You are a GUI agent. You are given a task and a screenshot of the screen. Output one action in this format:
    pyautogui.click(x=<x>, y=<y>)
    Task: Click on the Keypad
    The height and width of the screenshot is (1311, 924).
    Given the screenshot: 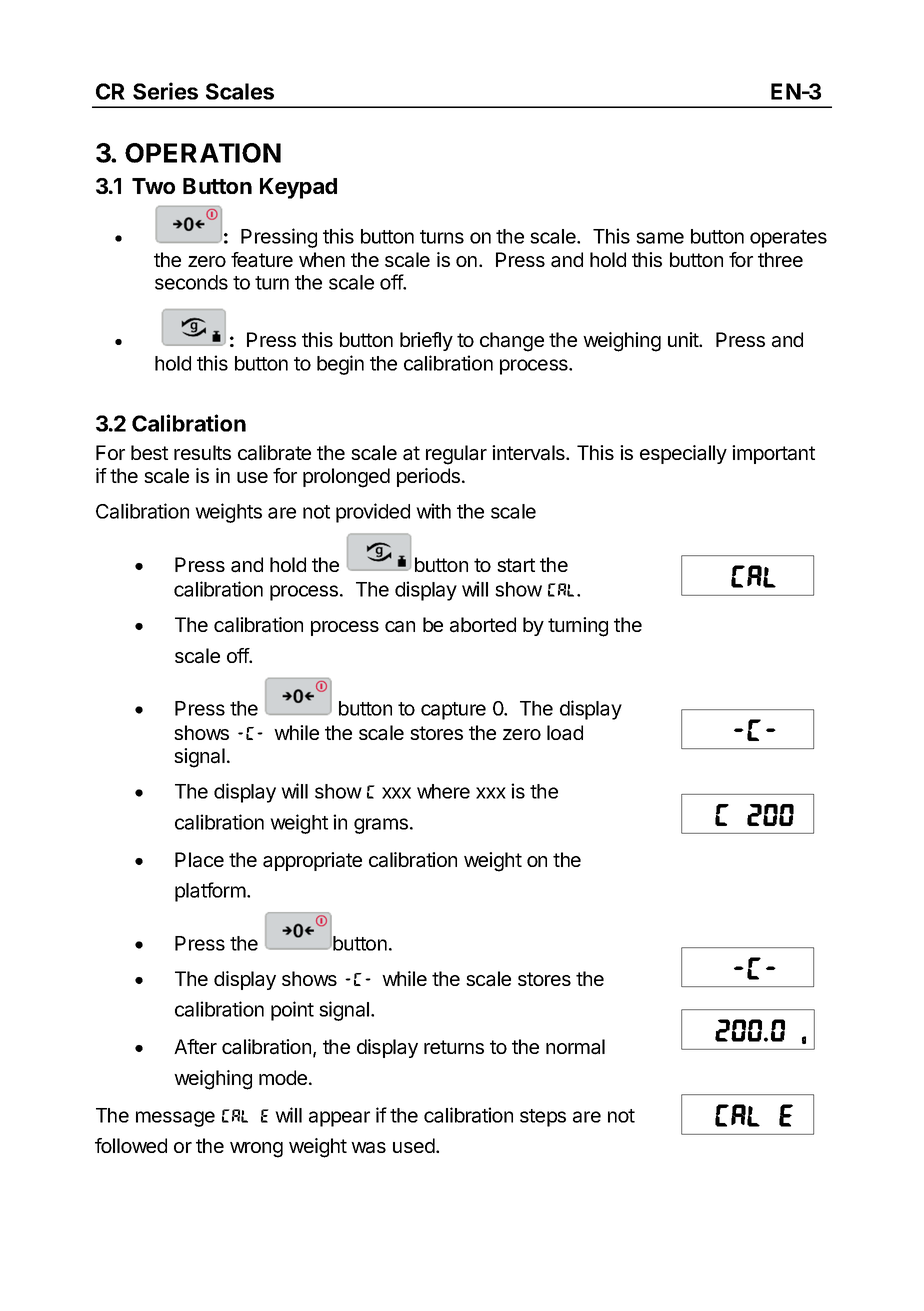 What is the action you would take?
    pyautogui.click(x=298, y=188)
